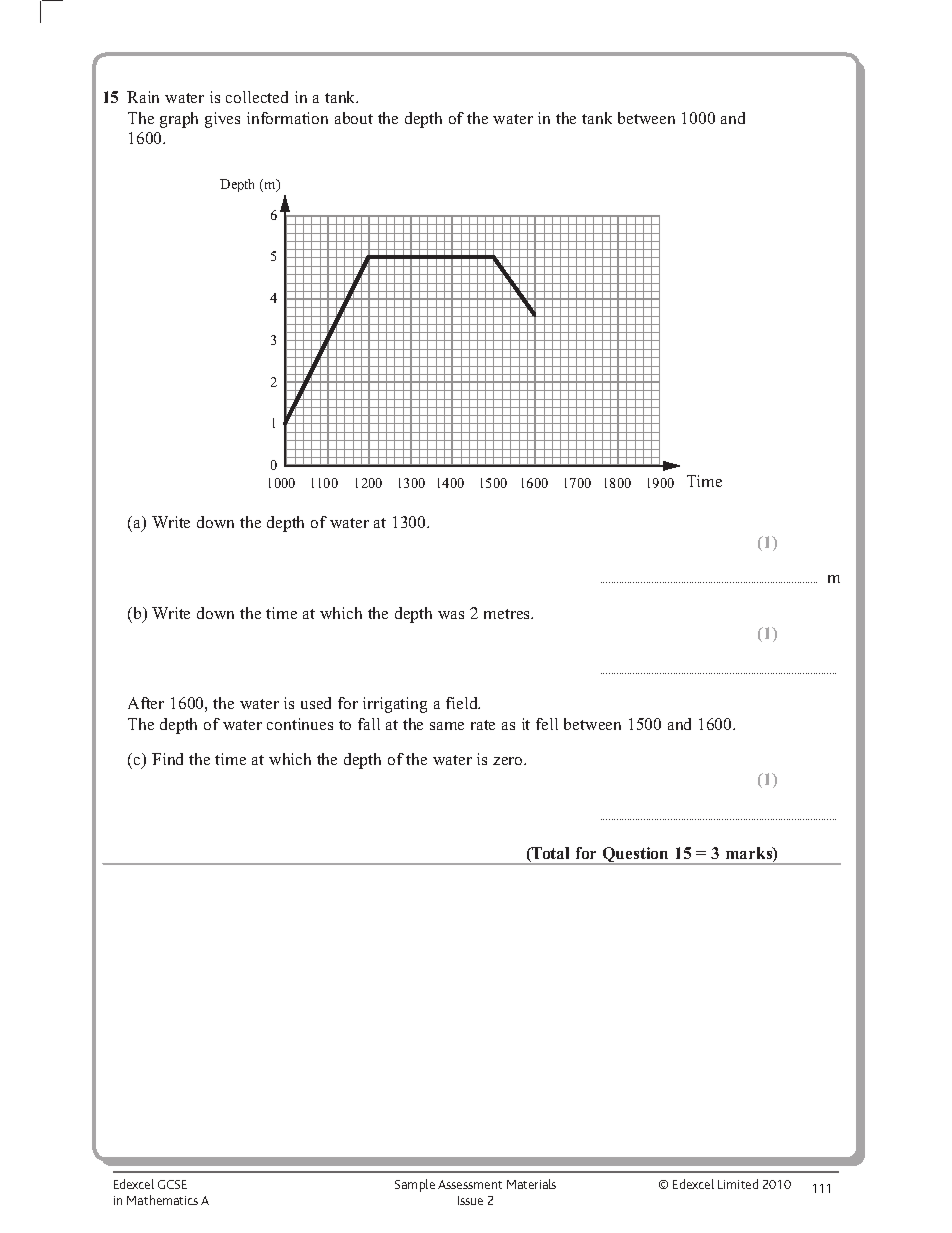 Image resolution: width=952 pixels, height=1233 pixels. What do you see at coordinates (167, 759) in the screenshot?
I see `Find` at bounding box center [167, 759].
